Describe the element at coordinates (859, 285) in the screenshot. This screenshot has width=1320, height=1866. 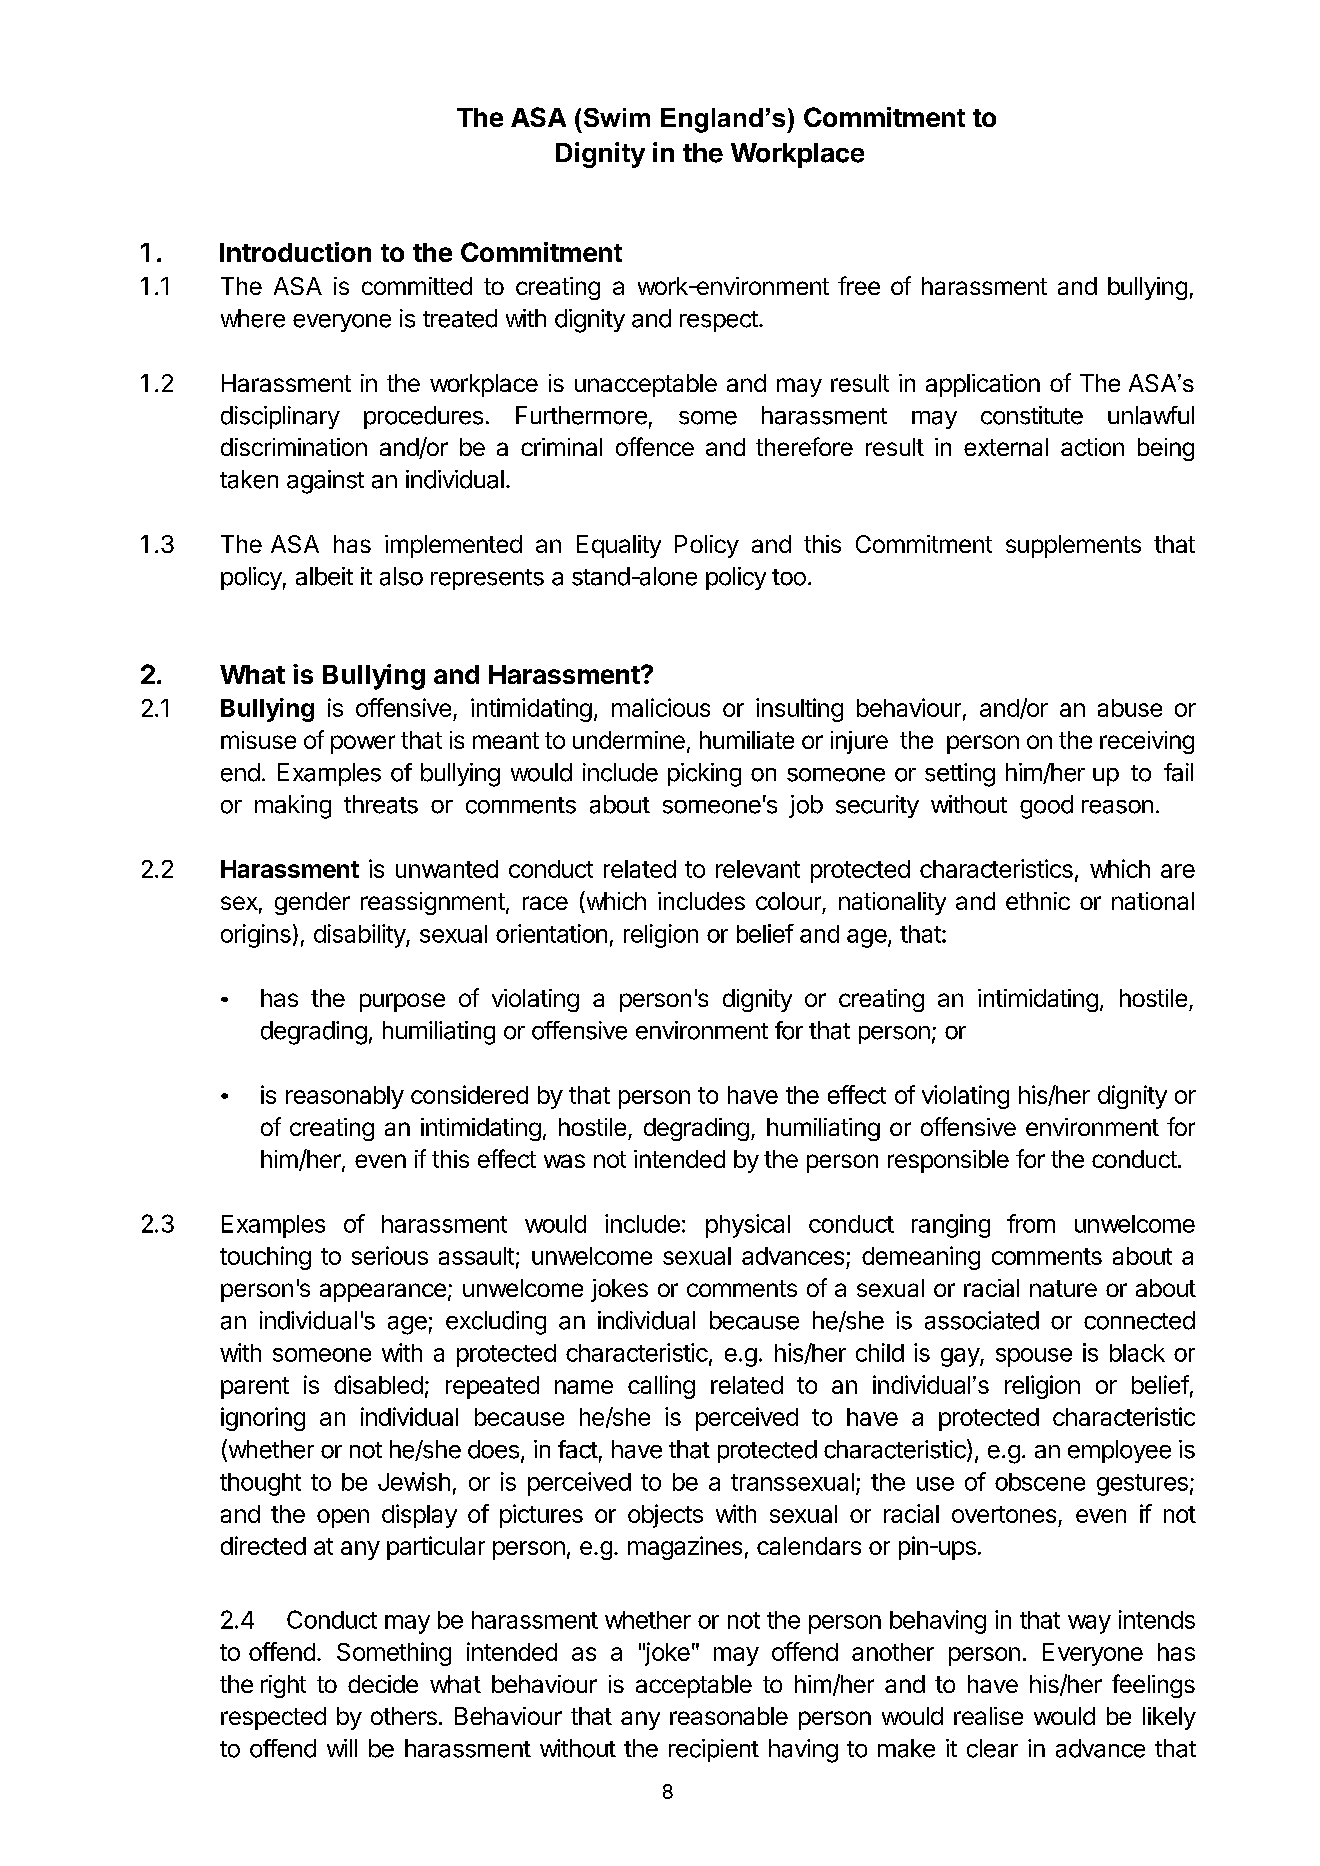
I see `free` at that location.
